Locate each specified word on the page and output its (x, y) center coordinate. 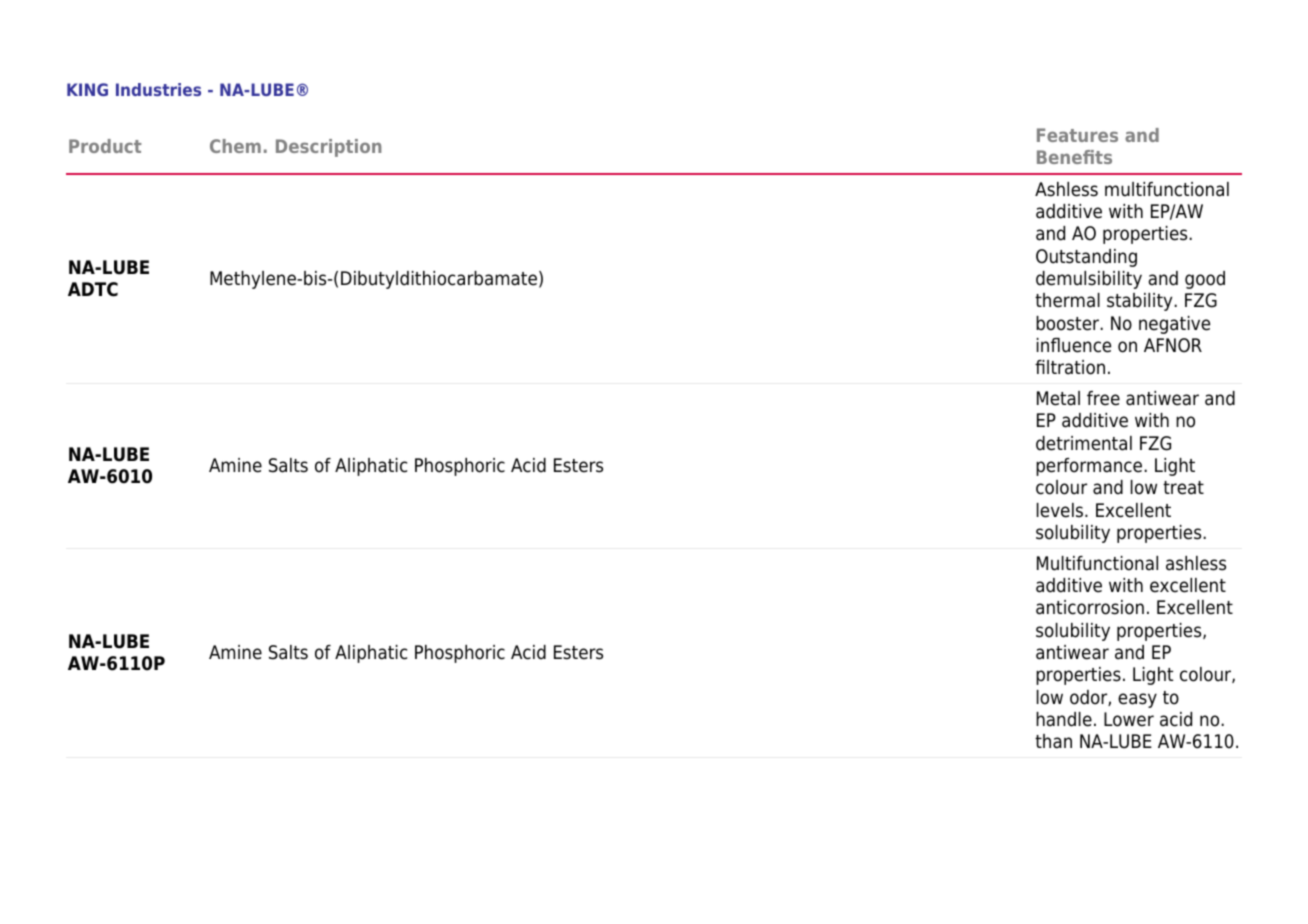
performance (1090, 467)
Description (329, 148)
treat (1183, 488)
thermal (1067, 300)
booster (1068, 323)
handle (1064, 719)
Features (1077, 135)
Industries (158, 89)
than (1053, 741)
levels (1061, 510)
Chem (235, 146)
